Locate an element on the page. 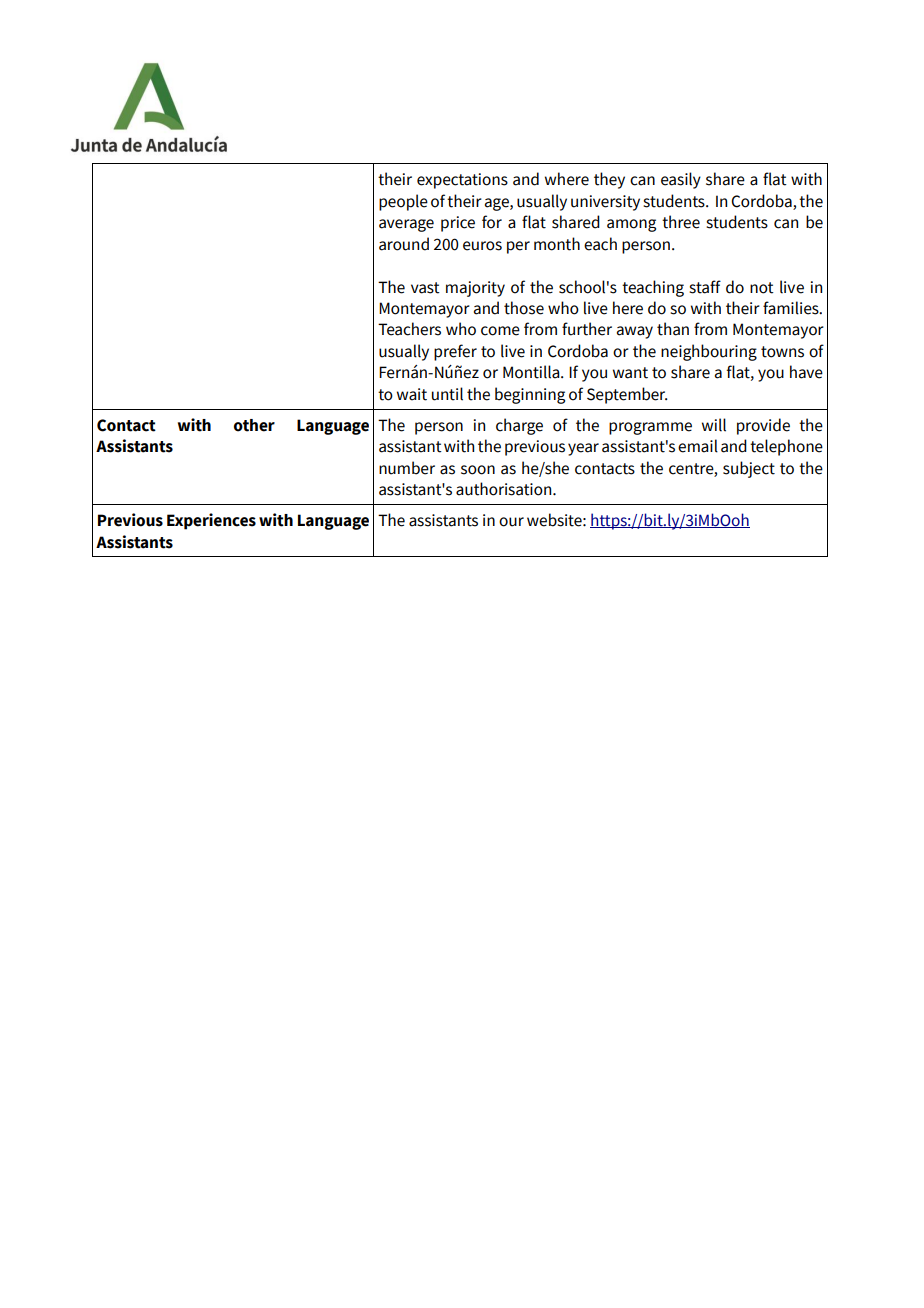  other is located at coordinates (254, 425).
